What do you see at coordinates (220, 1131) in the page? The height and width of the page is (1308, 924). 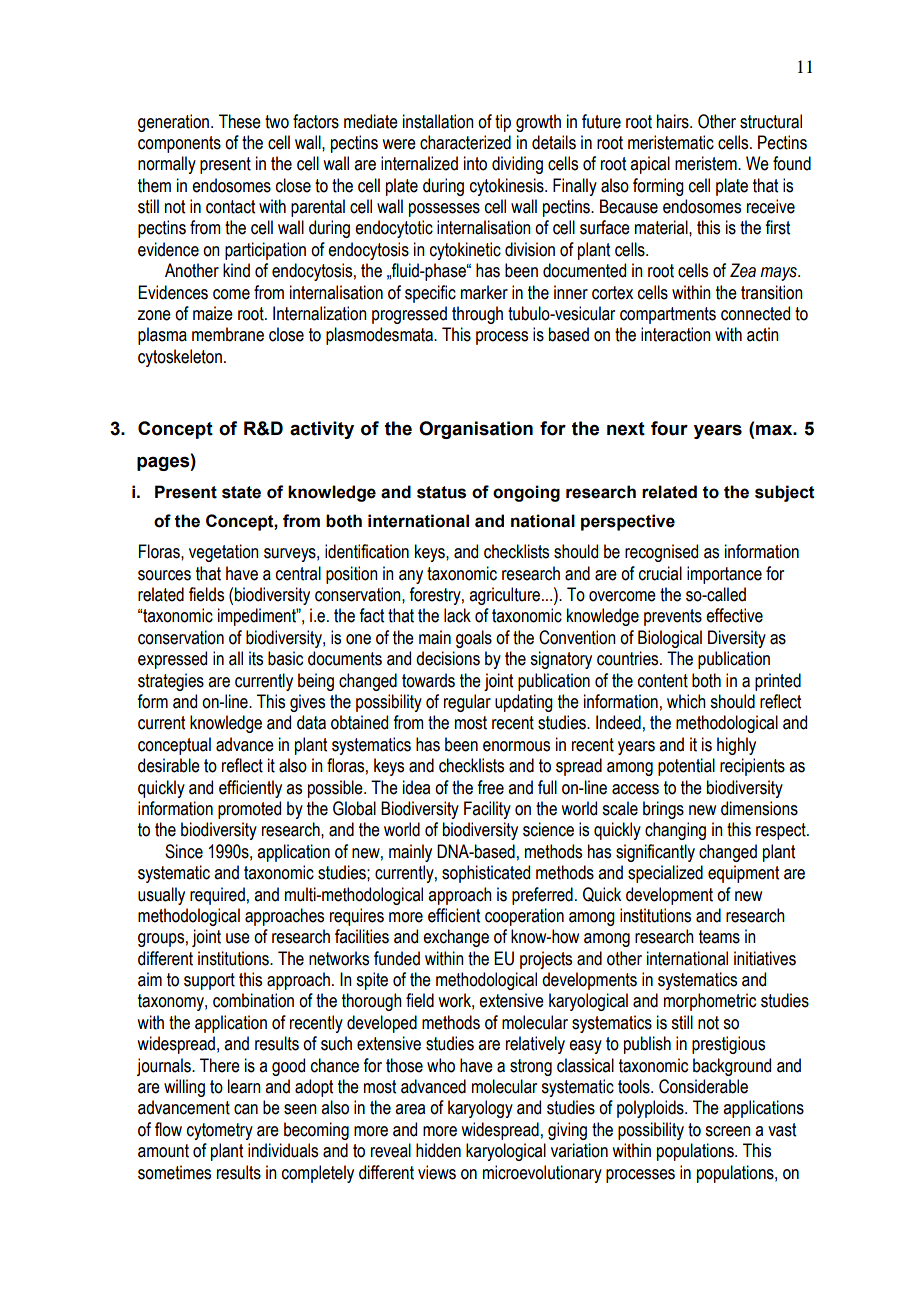 I see `cytometry` at bounding box center [220, 1131].
